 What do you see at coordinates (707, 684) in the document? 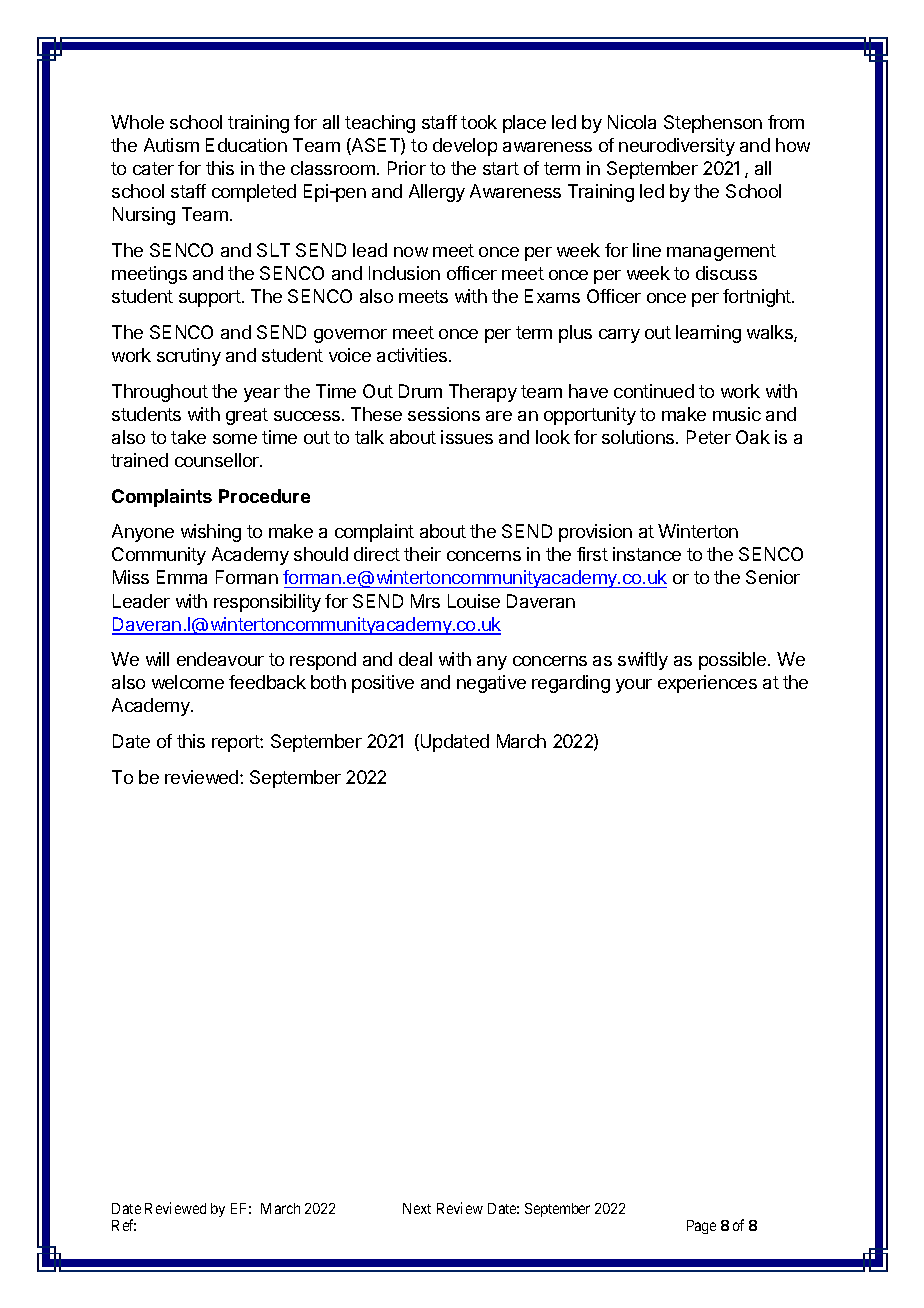
I see `experiences` at bounding box center [707, 684].
